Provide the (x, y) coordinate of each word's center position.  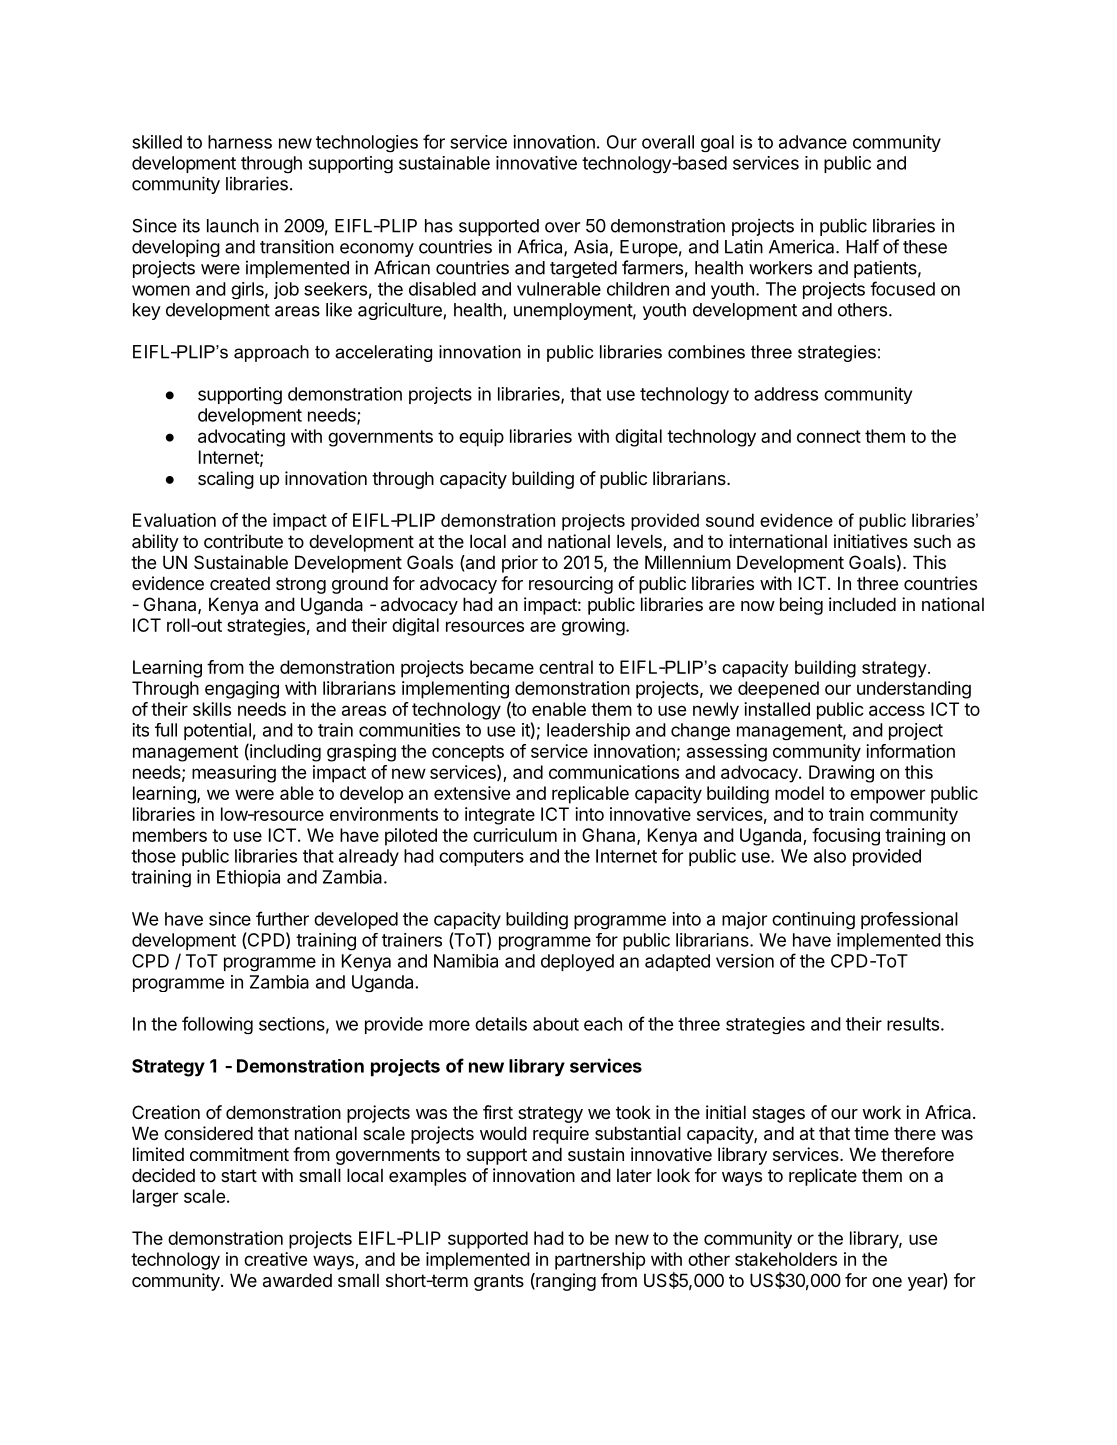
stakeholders (786, 1259)
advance (813, 142)
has (439, 226)
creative (275, 1259)
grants (499, 1282)
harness (240, 142)
